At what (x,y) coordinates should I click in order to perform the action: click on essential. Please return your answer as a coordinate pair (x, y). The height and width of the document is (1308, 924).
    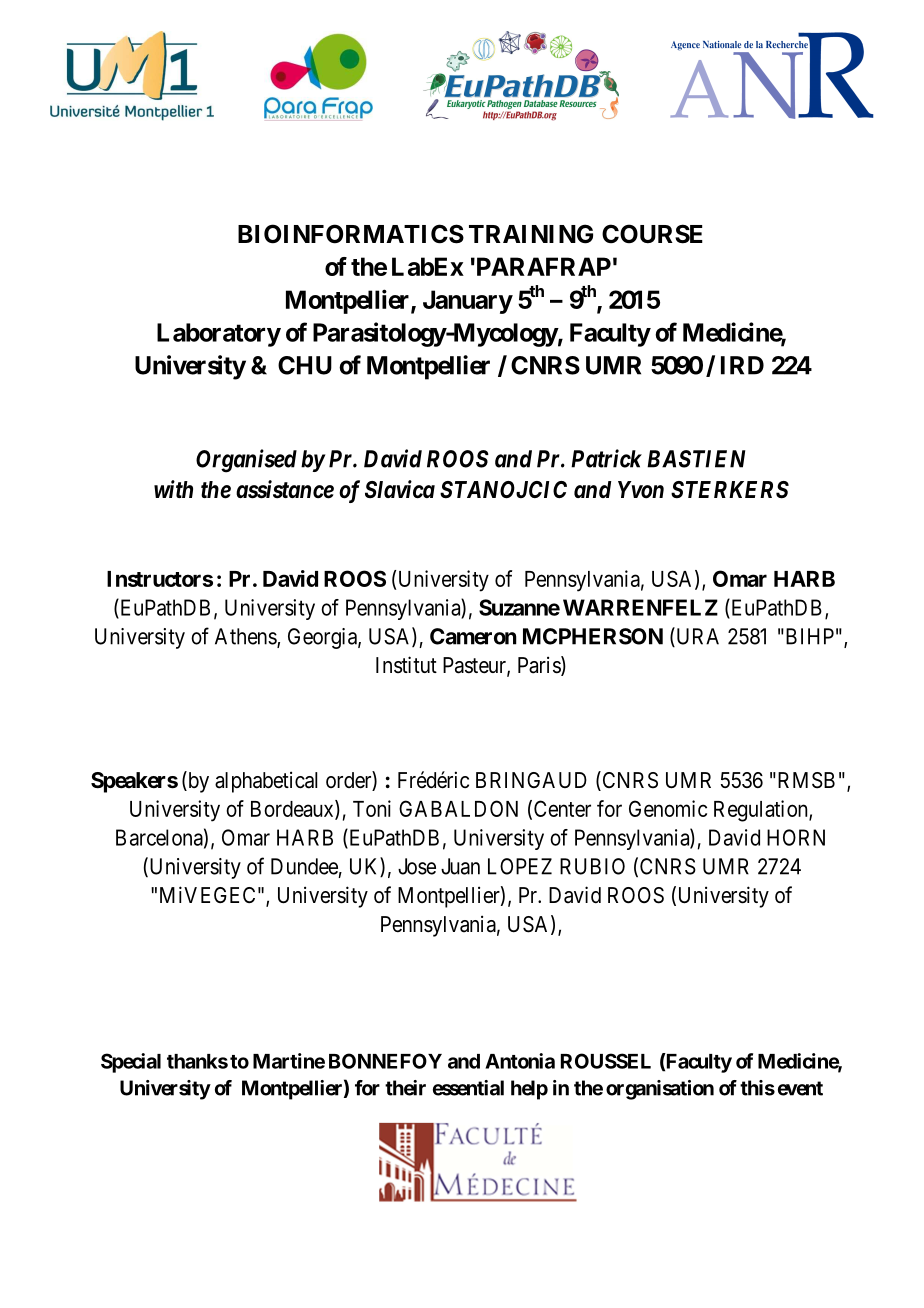
    Looking at the image, I should click on (468, 1088).
